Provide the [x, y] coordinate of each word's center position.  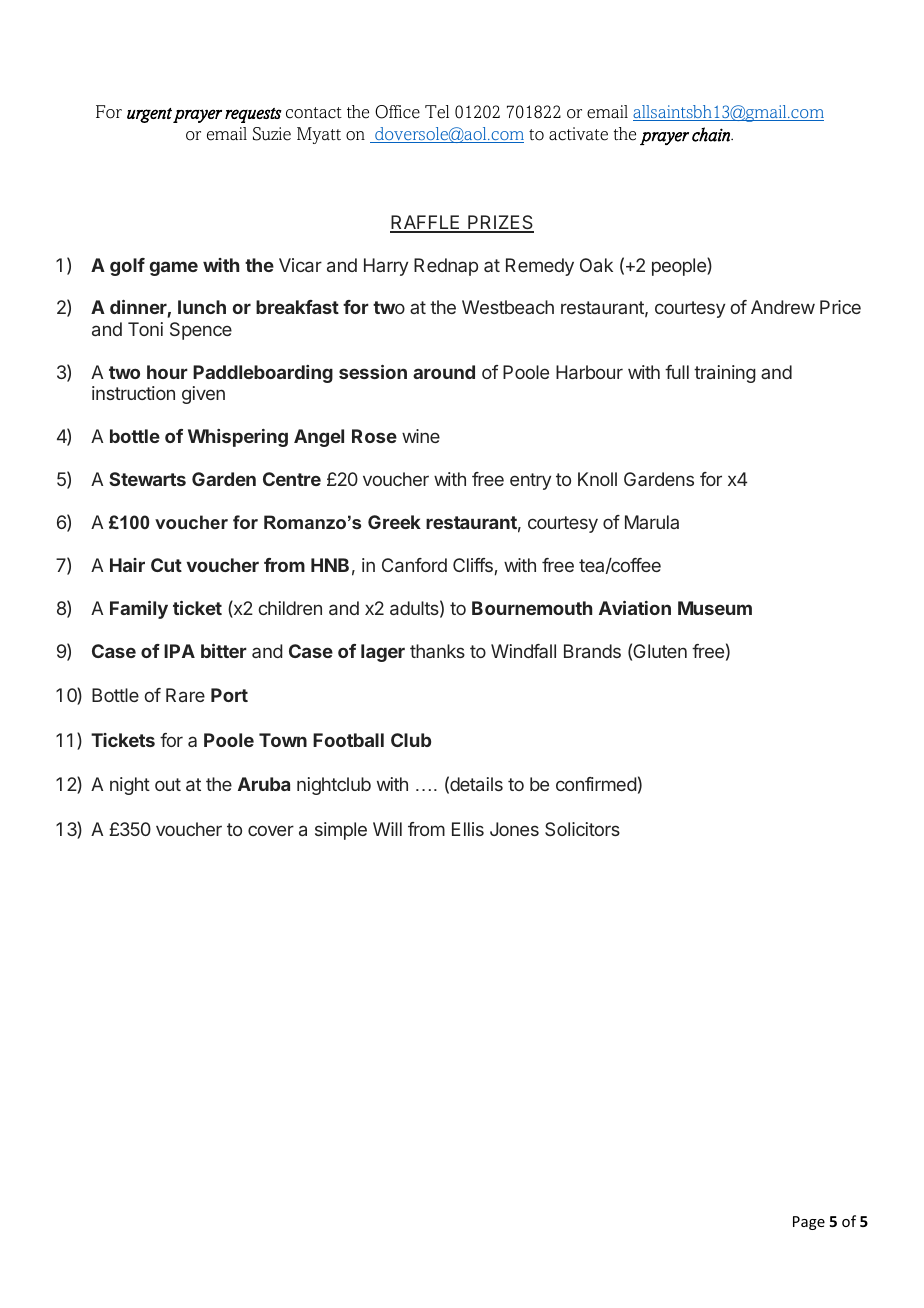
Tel [437, 112]
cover [271, 830]
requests [253, 115]
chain [712, 134]
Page [809, 1223]
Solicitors [582, 829]
